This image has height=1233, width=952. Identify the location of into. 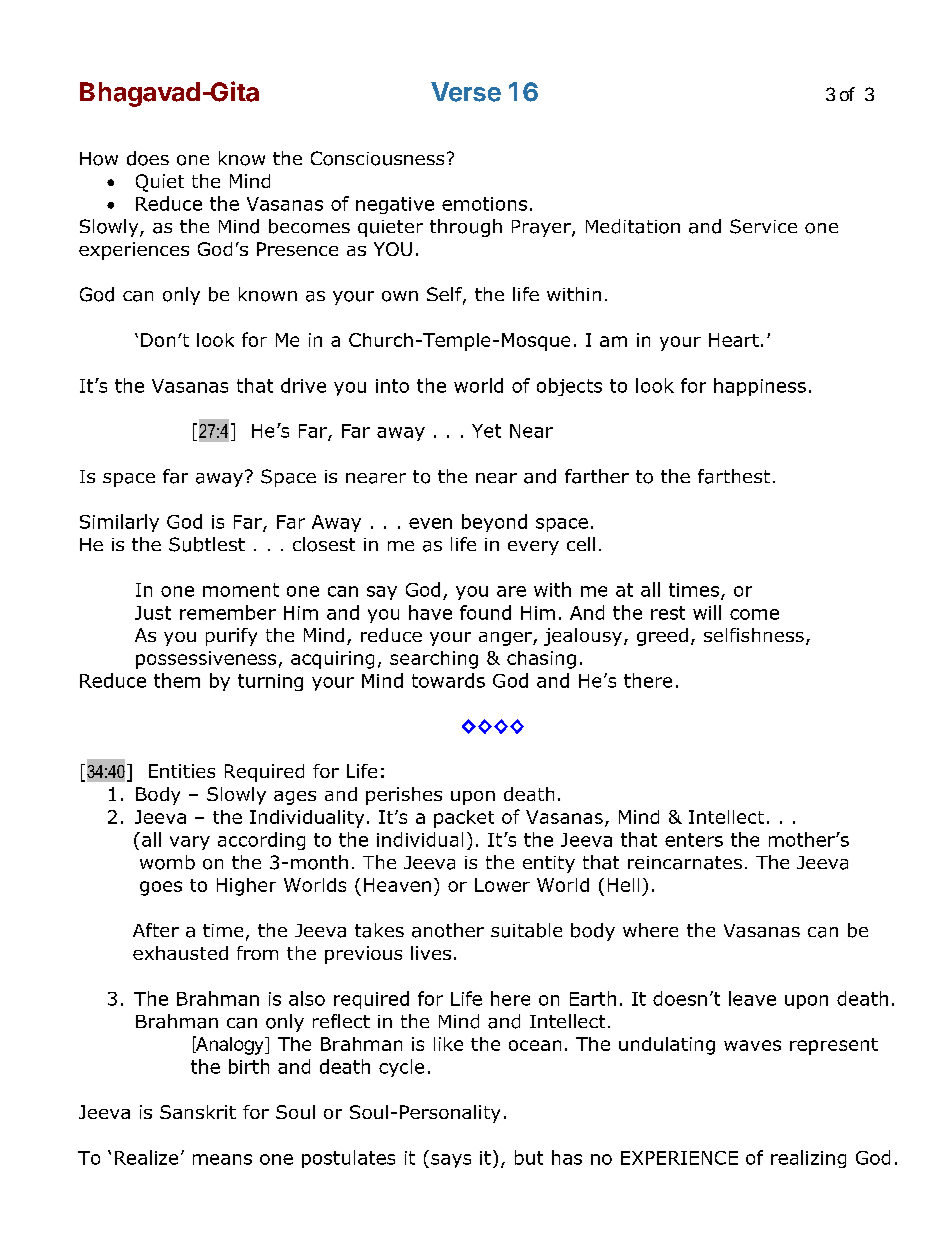
(392, 386).
